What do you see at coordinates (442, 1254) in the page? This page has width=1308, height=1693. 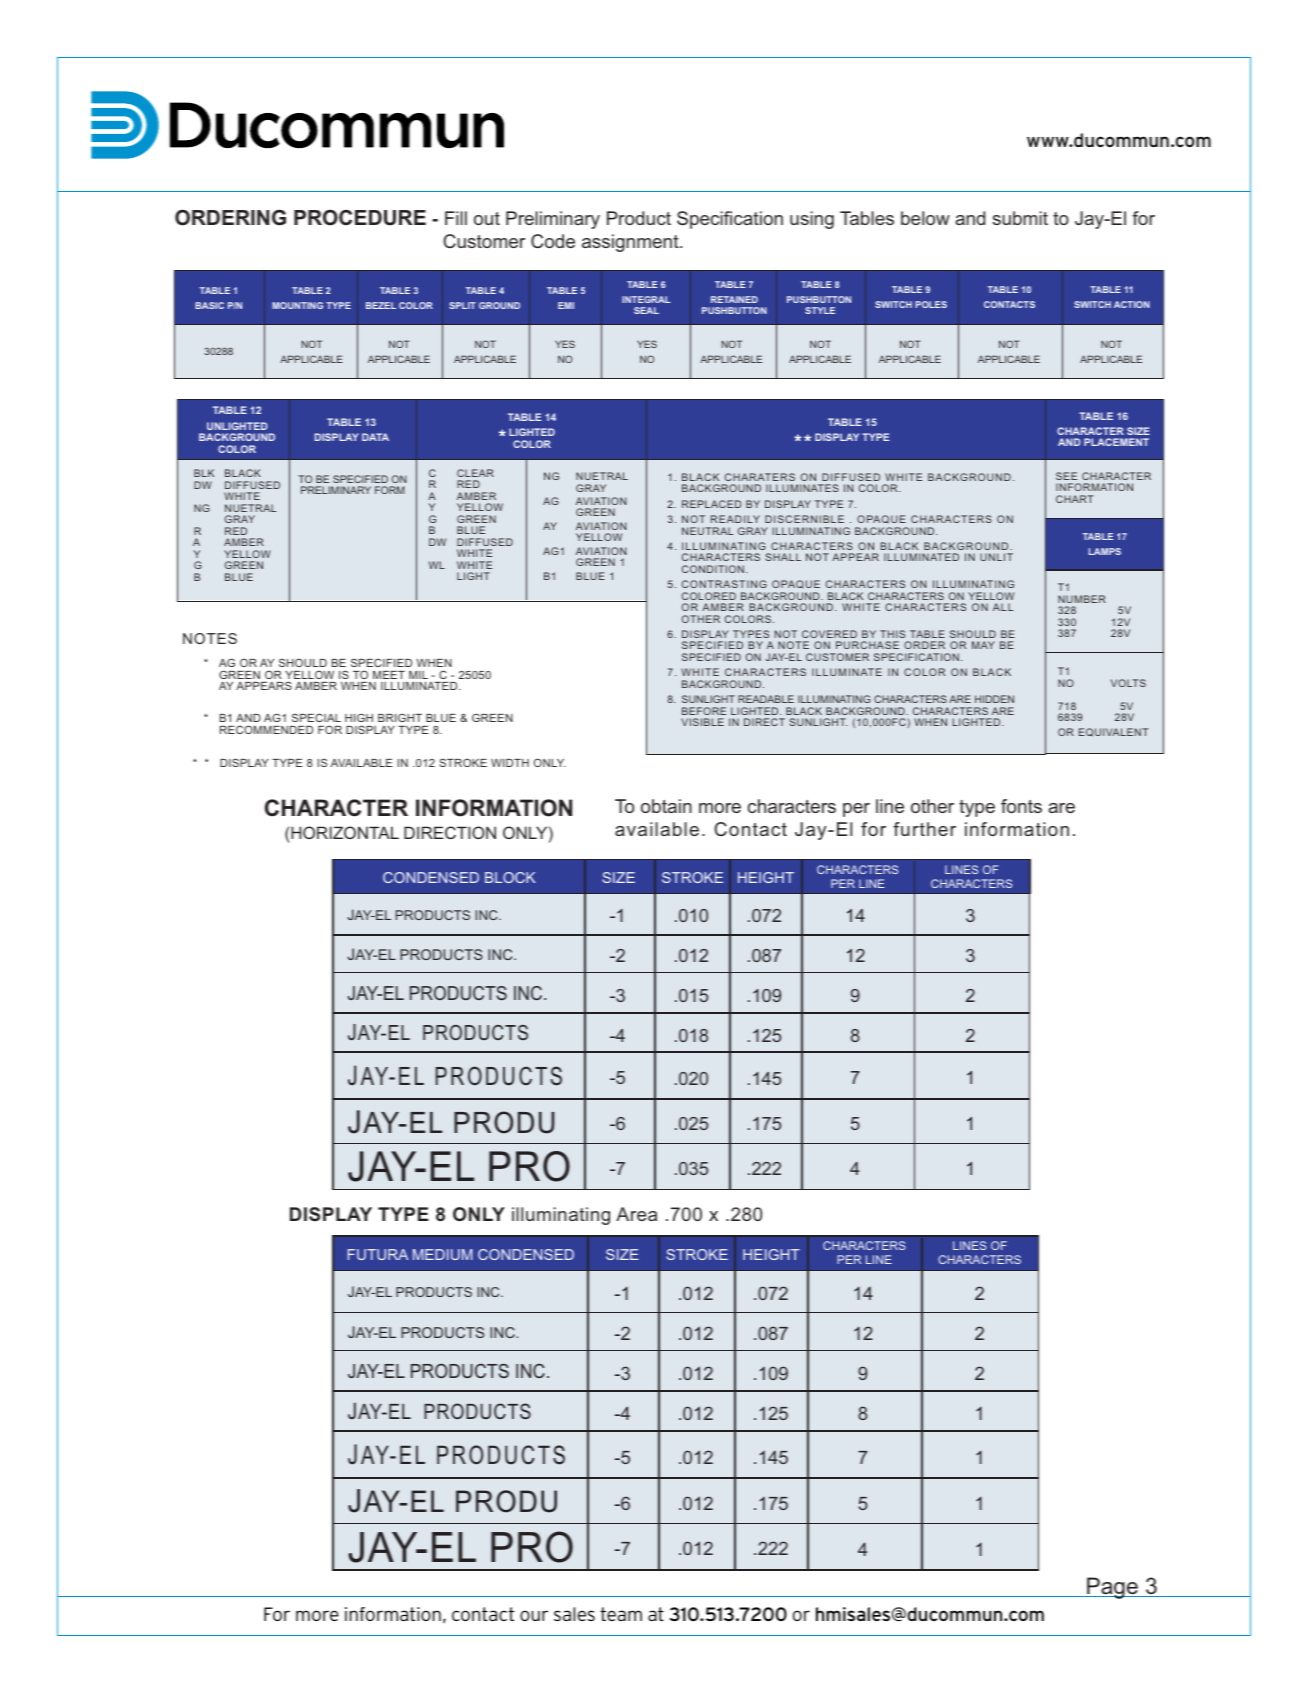 I see `MEDIUM` at bounding box center [442, 1254].
